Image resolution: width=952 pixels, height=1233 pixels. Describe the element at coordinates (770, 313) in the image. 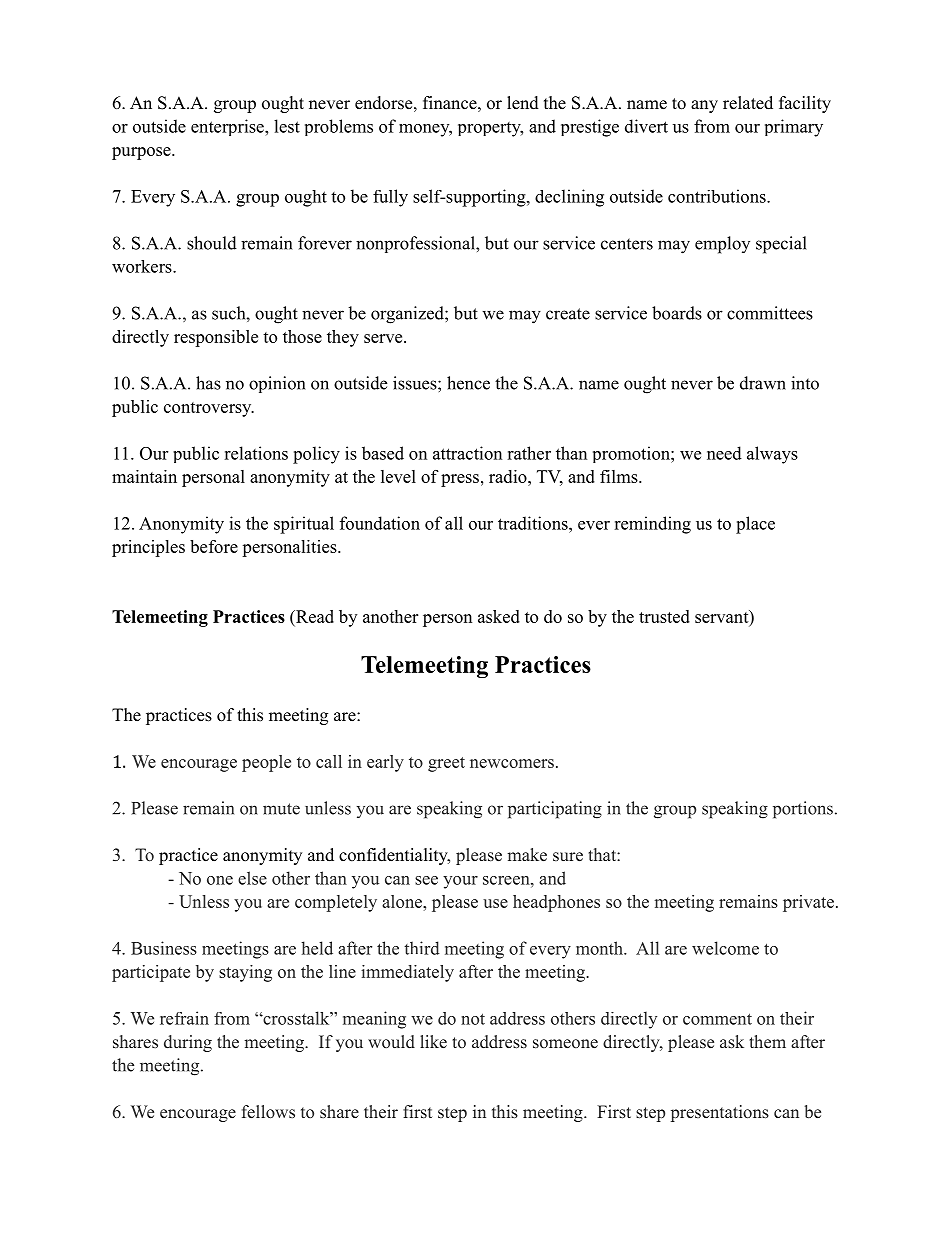

I see `committees` at that location.
